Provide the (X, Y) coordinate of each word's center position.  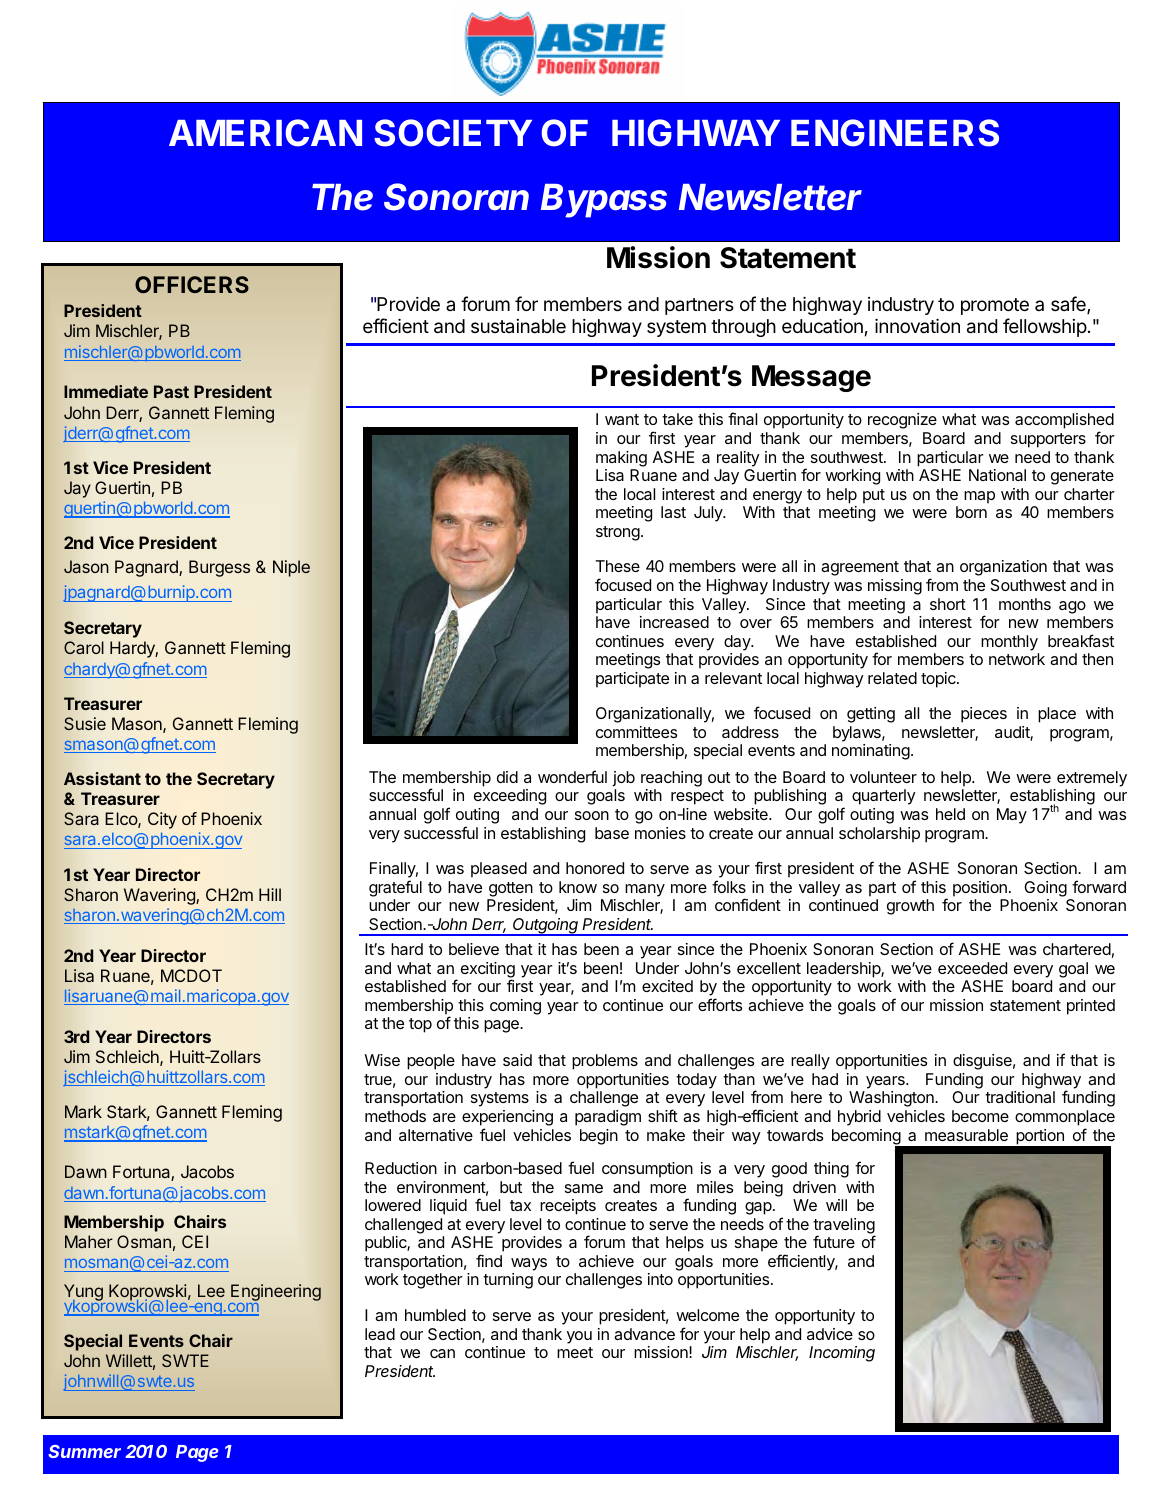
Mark (83, 1111)
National (997, 475)
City (162, 820)
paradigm (608, 1118)
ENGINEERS (895, 133)
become (980, 1116)
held (950, 814)
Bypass (604, 201)
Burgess (219, 568)
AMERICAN (265, 133)
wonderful (572, 776)
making (621, 459)
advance (644, 1334)
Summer (84, 1451)
